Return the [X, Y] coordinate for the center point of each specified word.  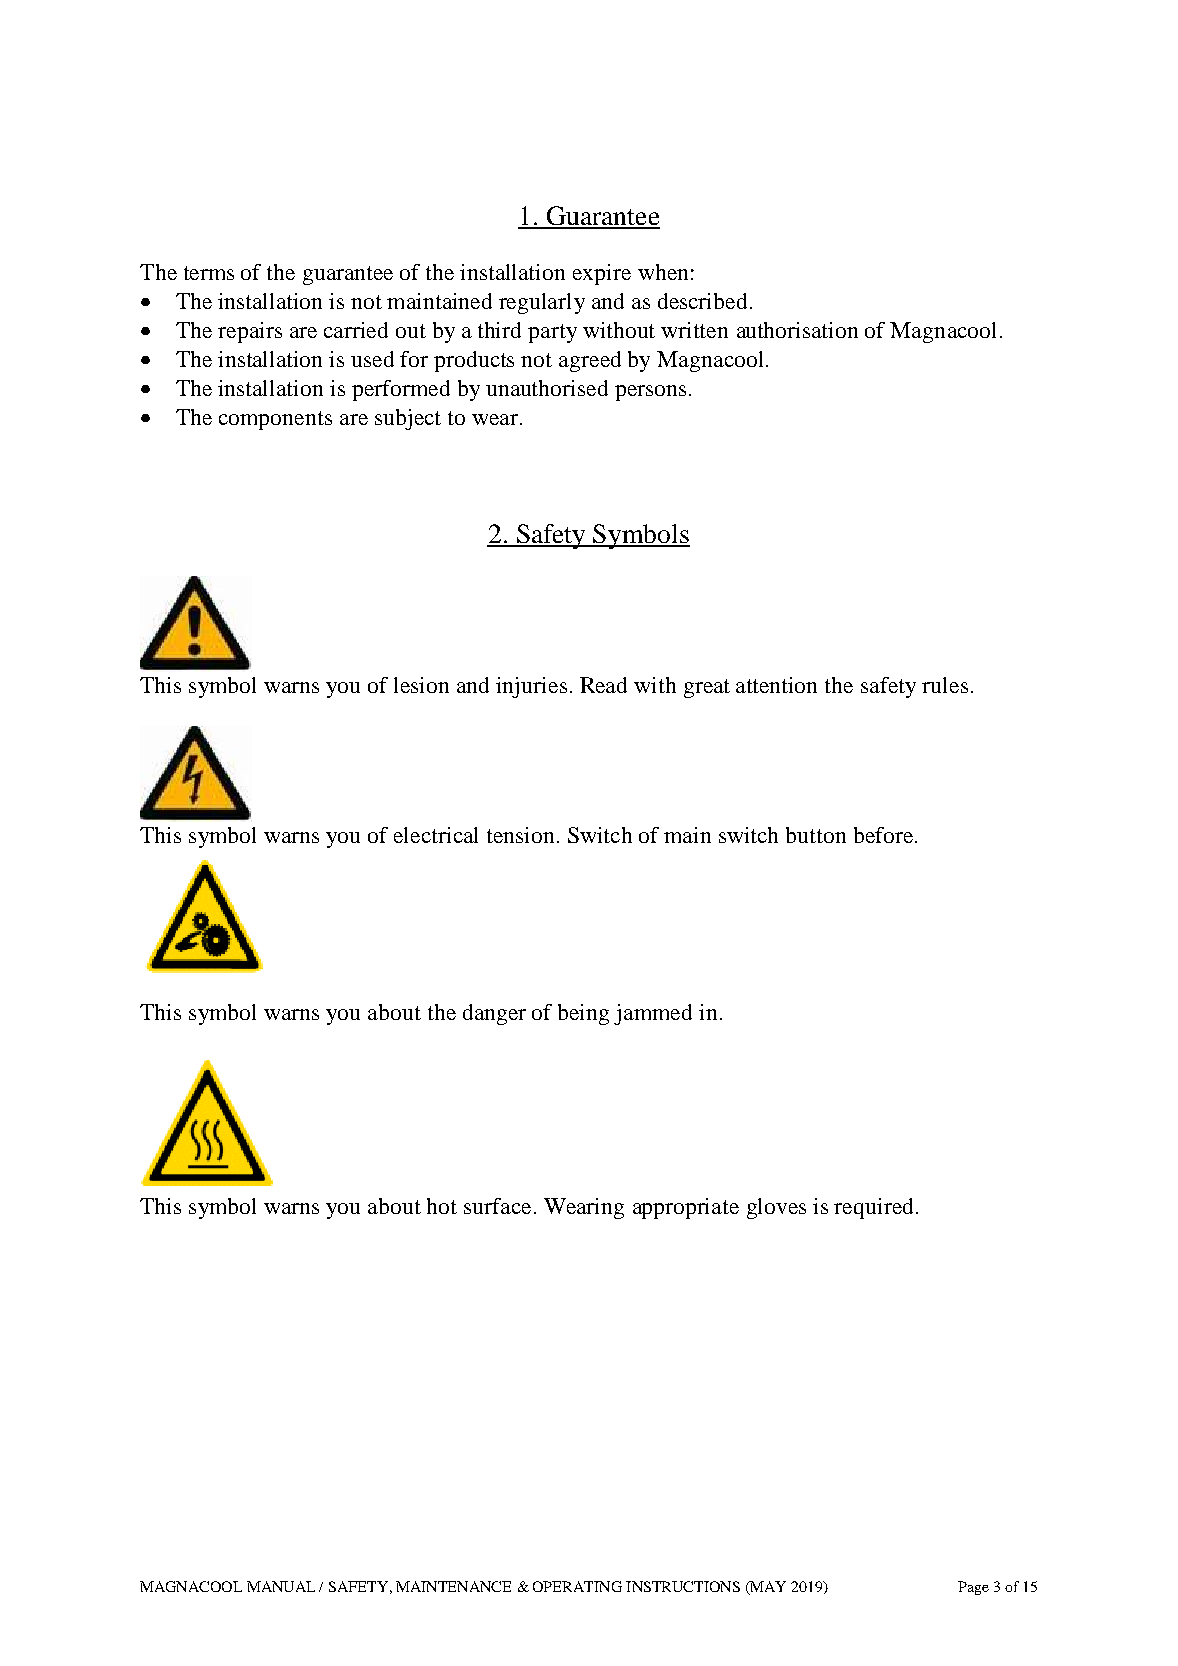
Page [973, 1588]
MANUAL [281, 1586]
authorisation [797, 330]
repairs [250, 332]
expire [602, 274]
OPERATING [577, 1586]
